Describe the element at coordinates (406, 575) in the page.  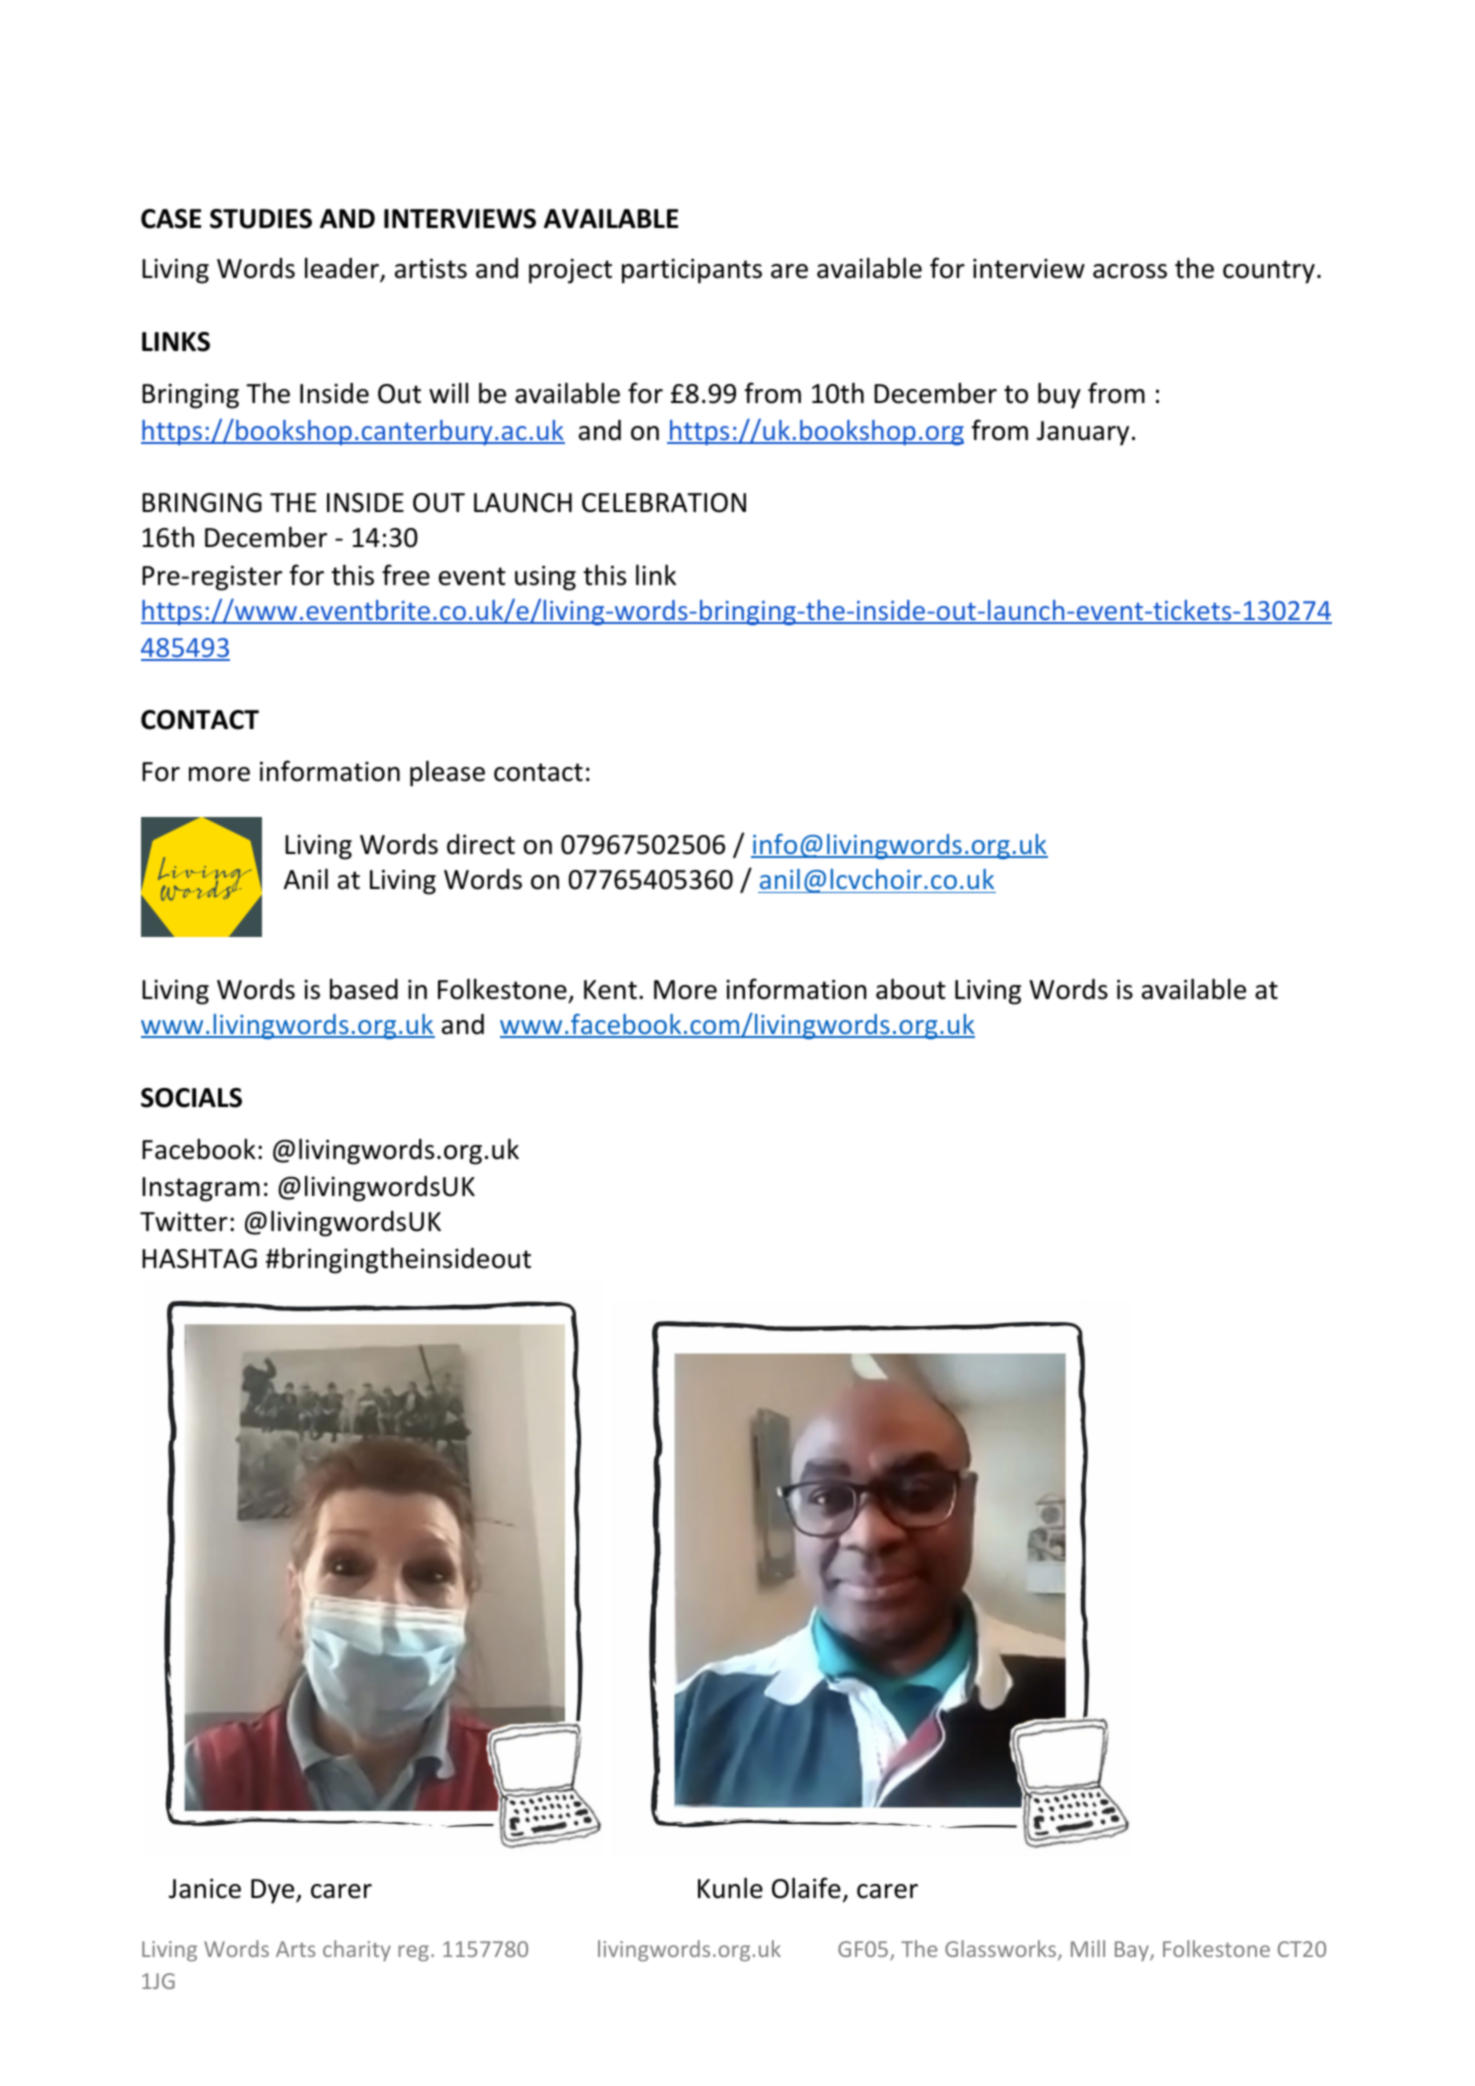
I see `free` at that location.
